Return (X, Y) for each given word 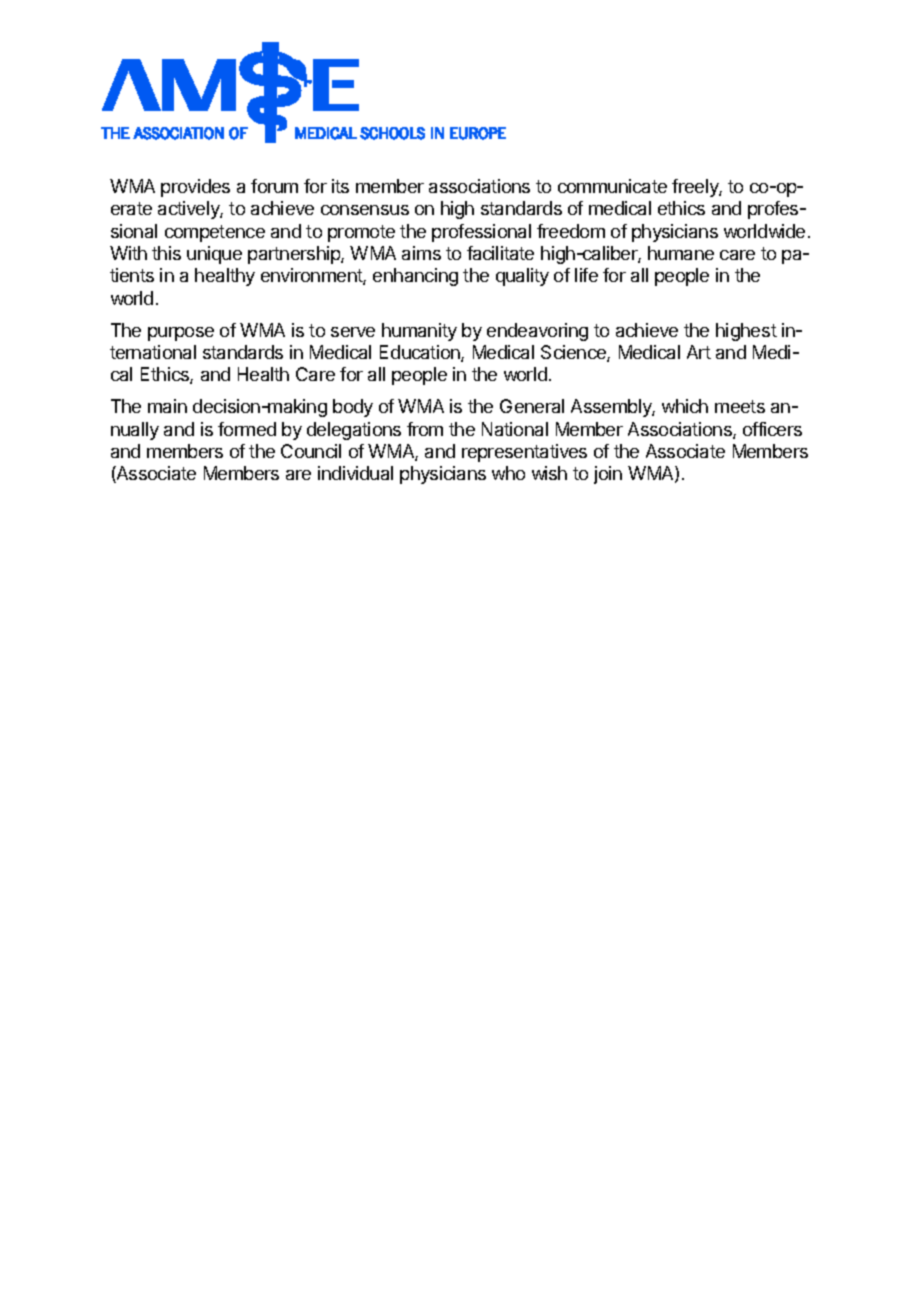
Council (311, 451)
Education (421, 353)
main (167, 406)
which (685, 406)
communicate (612, 186)
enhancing (415, 277)
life (586, 275)
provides (195, 188)
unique (214, 255)
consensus (365, 210)
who (508, 473)
